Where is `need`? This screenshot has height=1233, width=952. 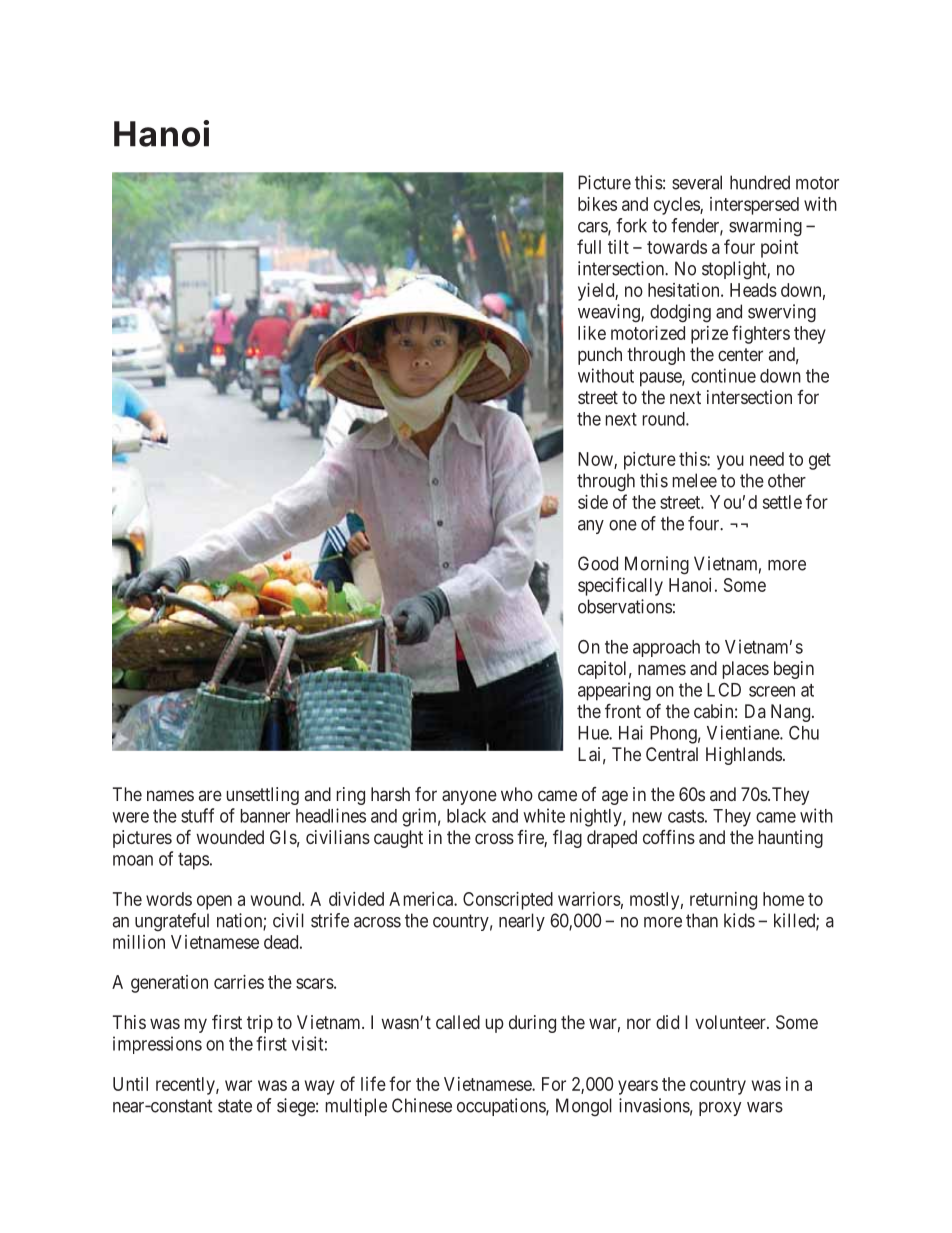 need is located at coordinates (767, 459).
